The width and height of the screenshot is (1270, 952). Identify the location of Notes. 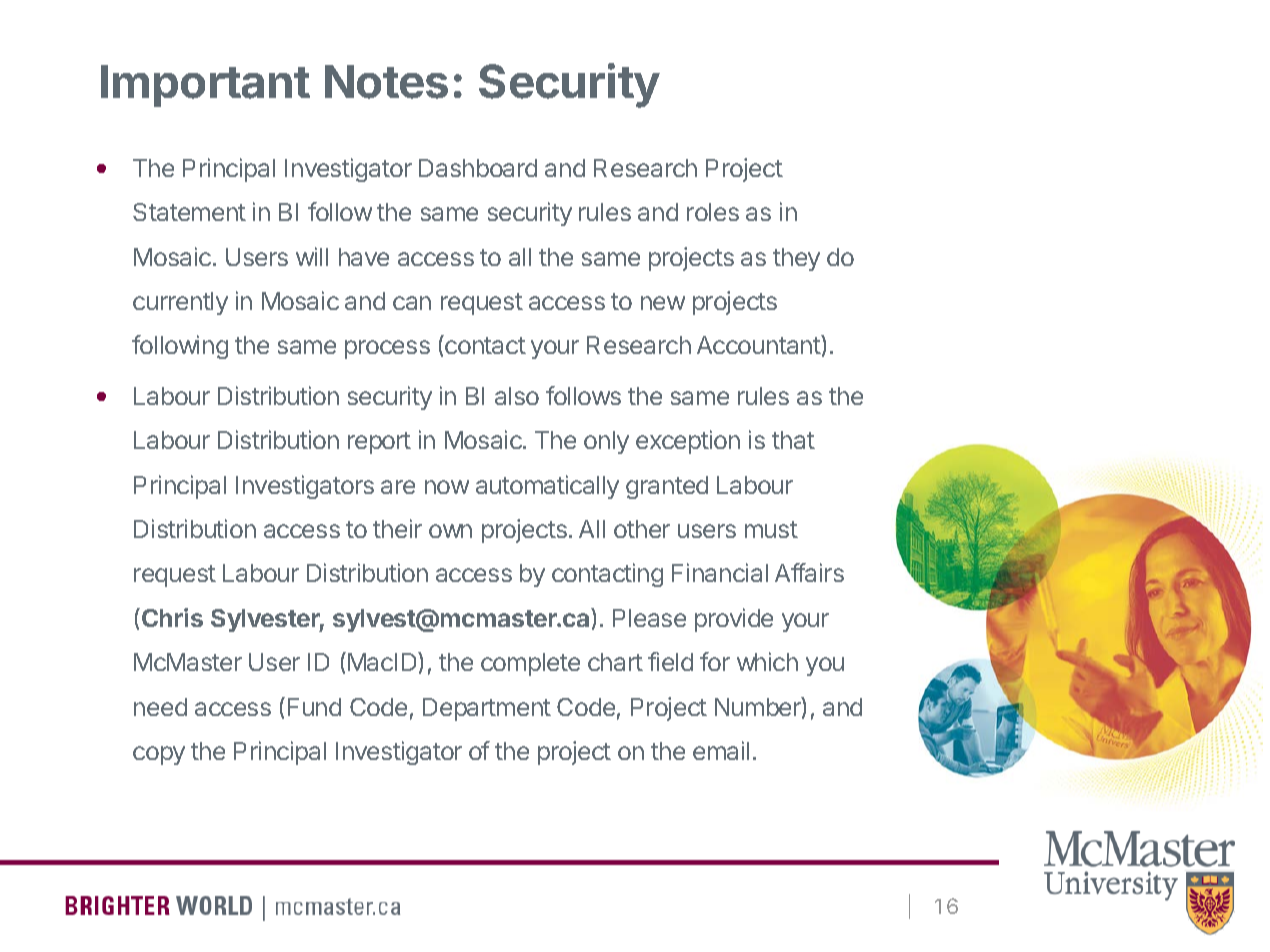
(386, 82).
